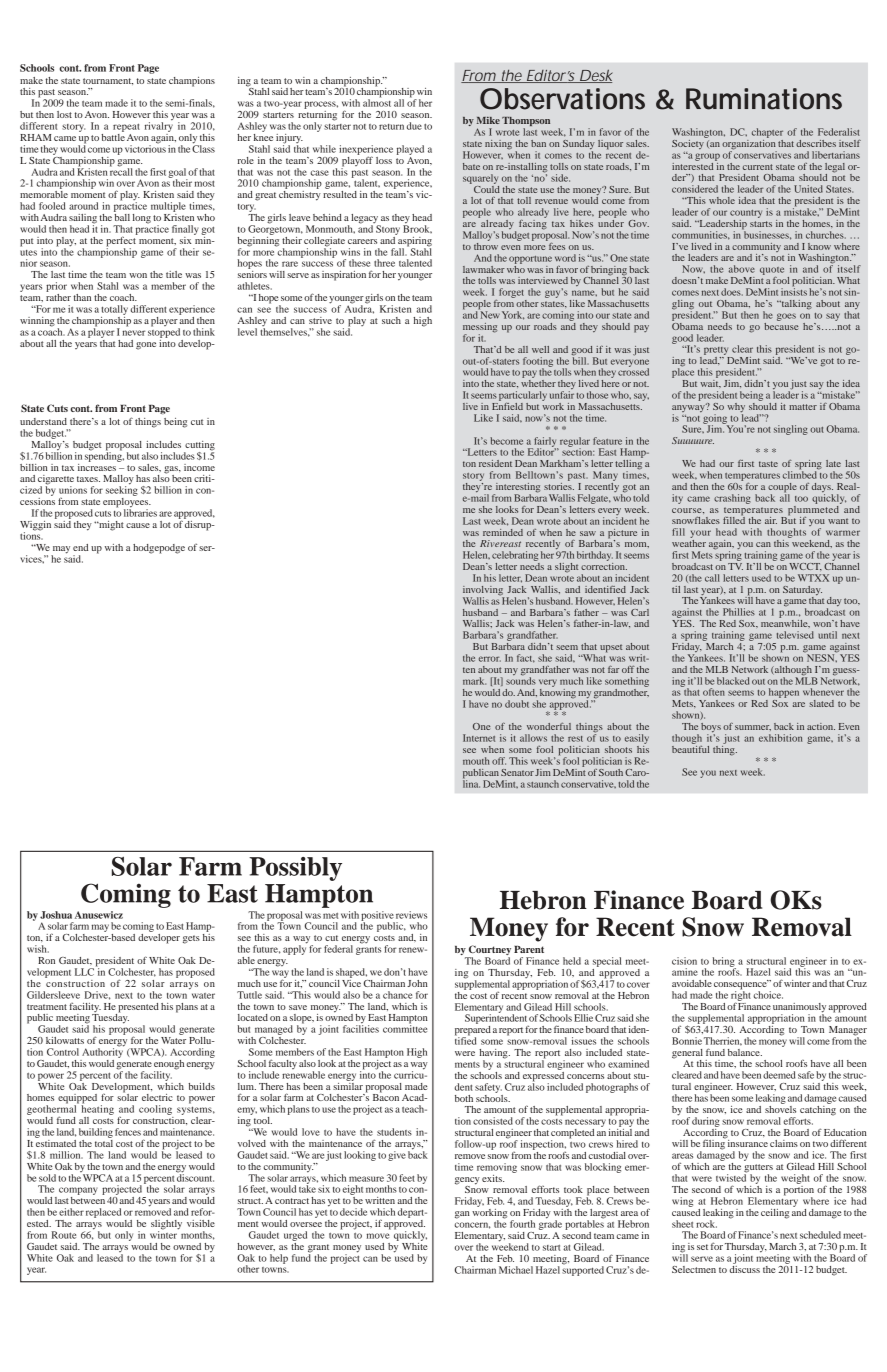 This screenshot has width=887, height=1372. Describe the element at coordinates (122, 490) in the screenshot. I see `seeking` at that location.
